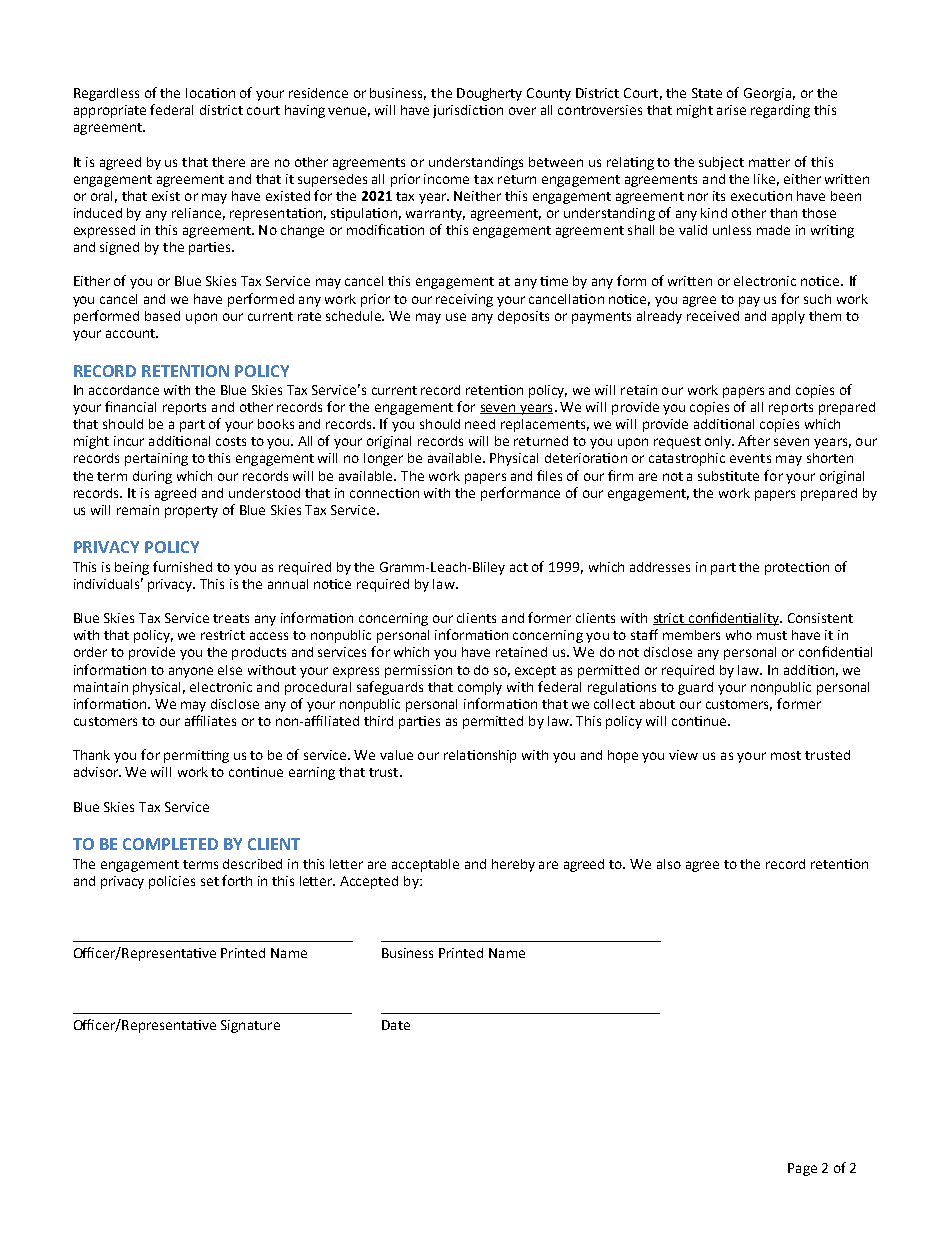 The width and height of the screenshot is (952, 1233). What do you see at coordinates (156, 459) in the screenshot?
I see `pertaining` at bounding box center [156, 459].
